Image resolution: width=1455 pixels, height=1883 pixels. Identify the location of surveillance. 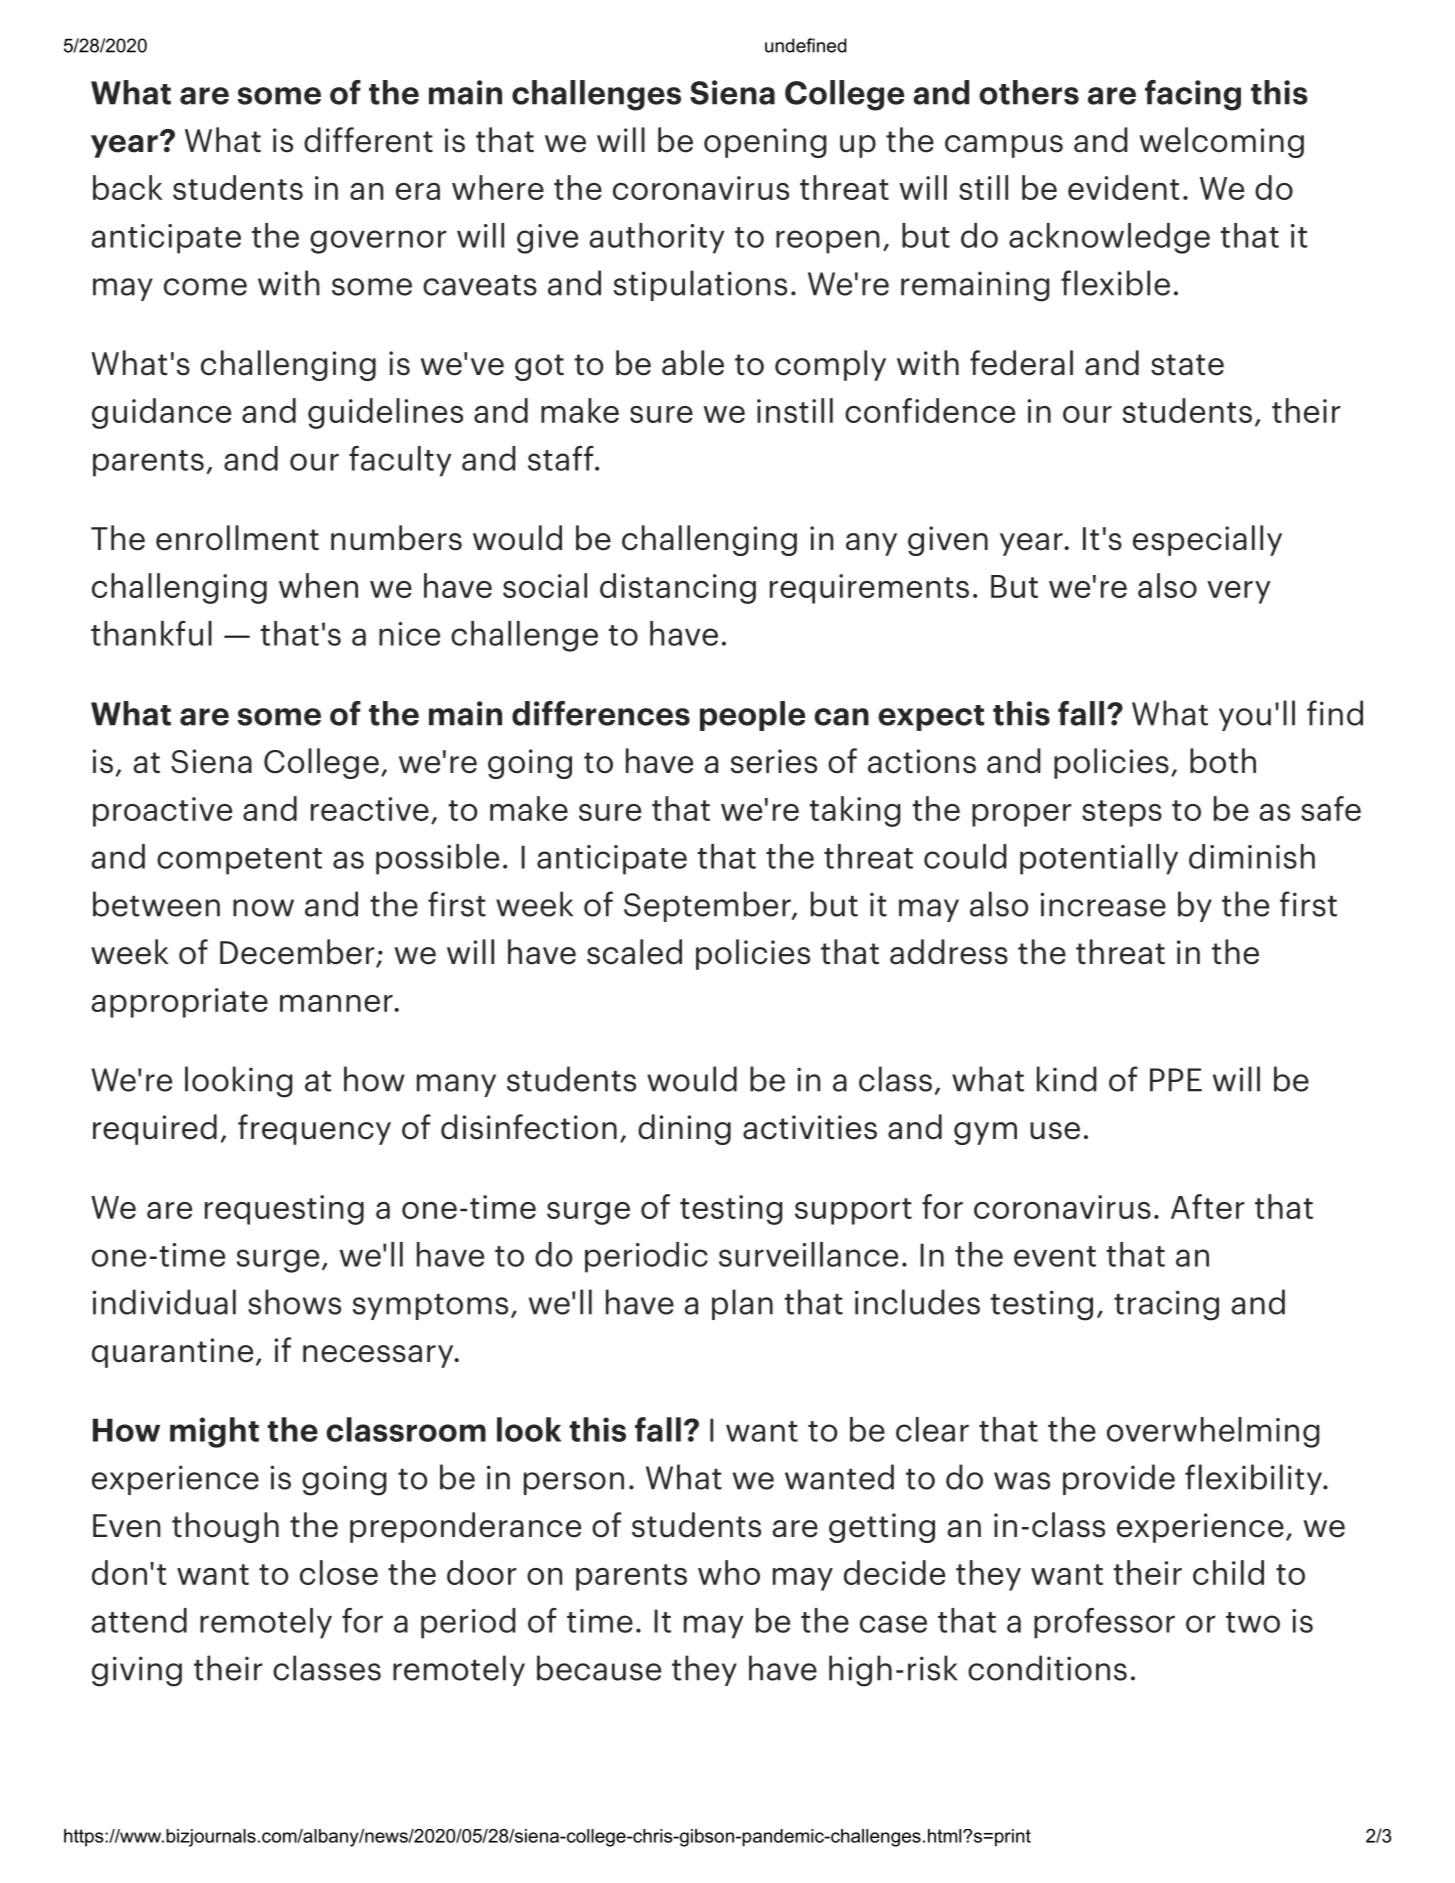
(808, 1254).
